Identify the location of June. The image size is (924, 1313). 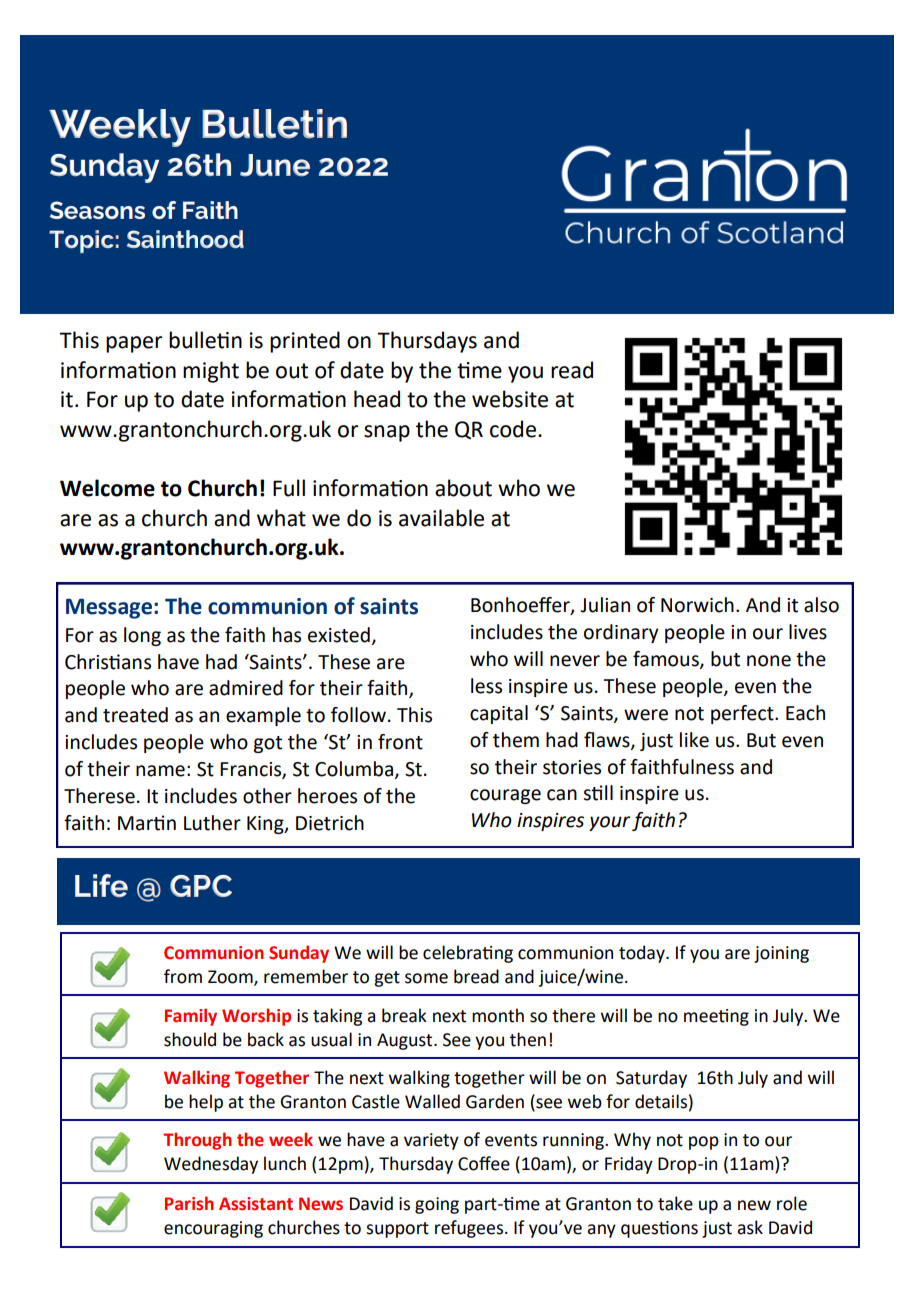
(275, 165).
